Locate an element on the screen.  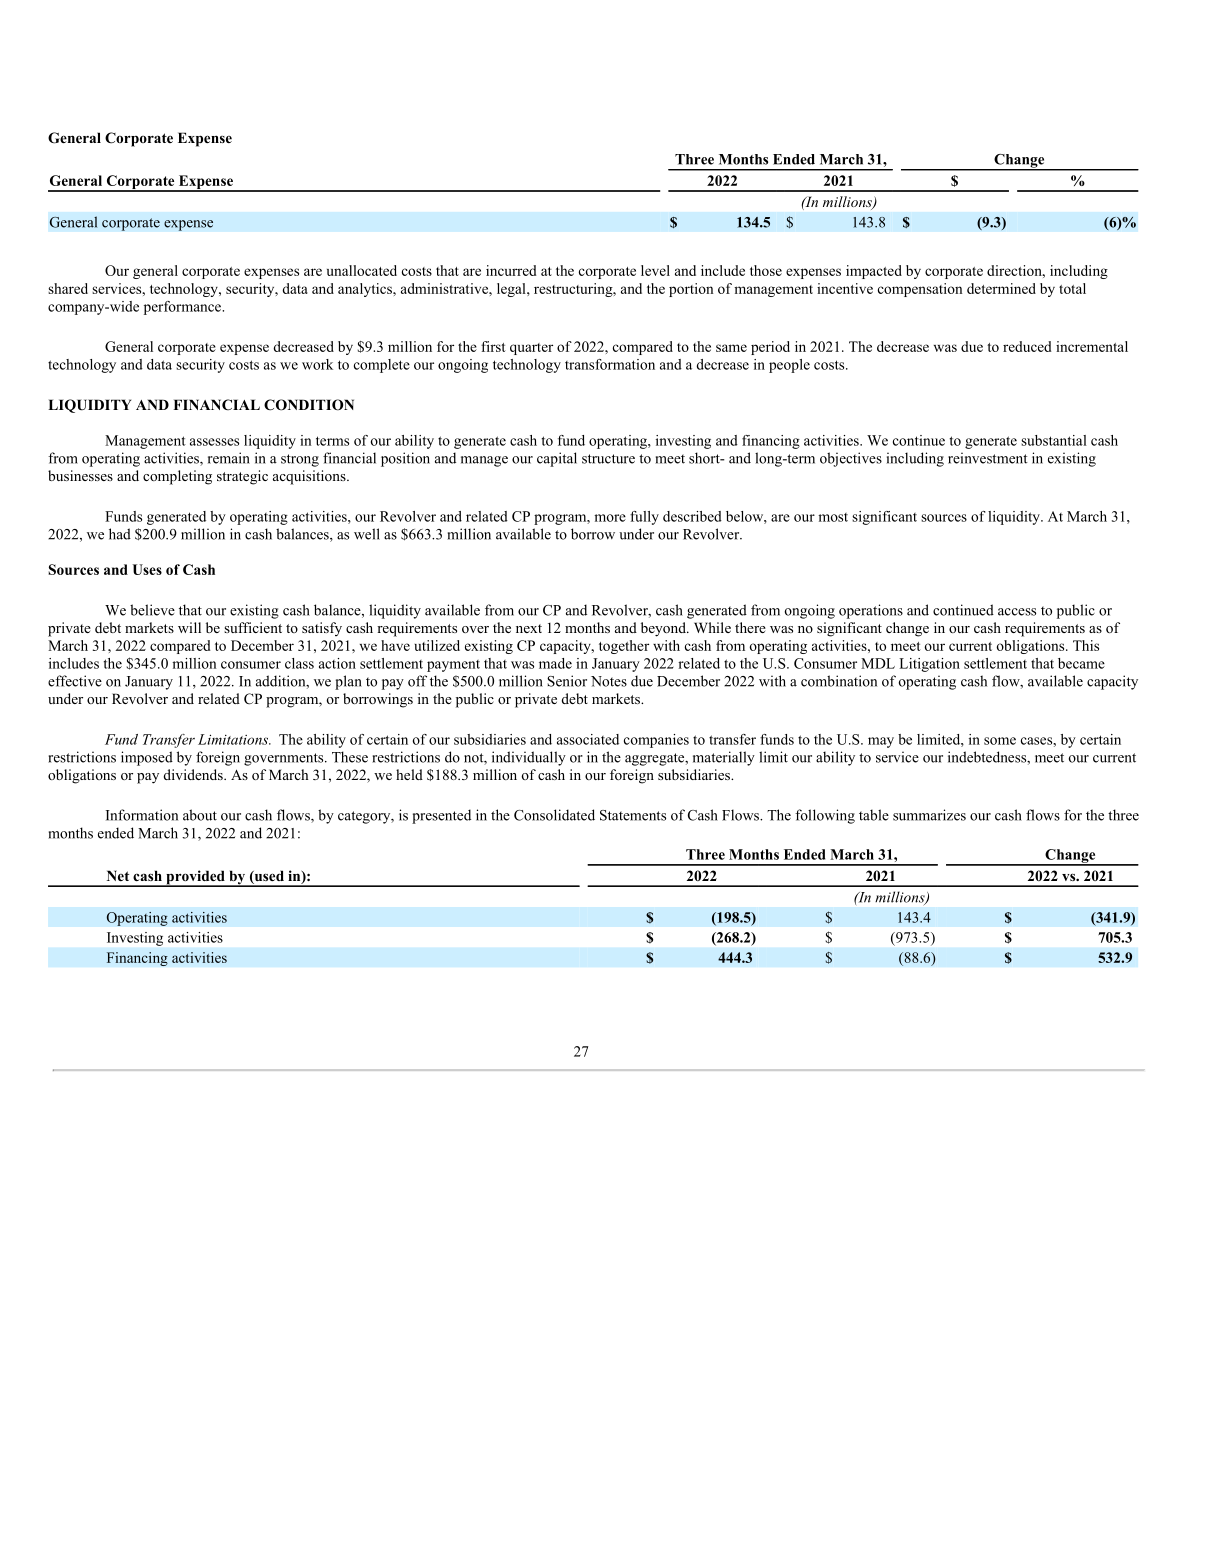
made is located at coordinates (555, 663).
